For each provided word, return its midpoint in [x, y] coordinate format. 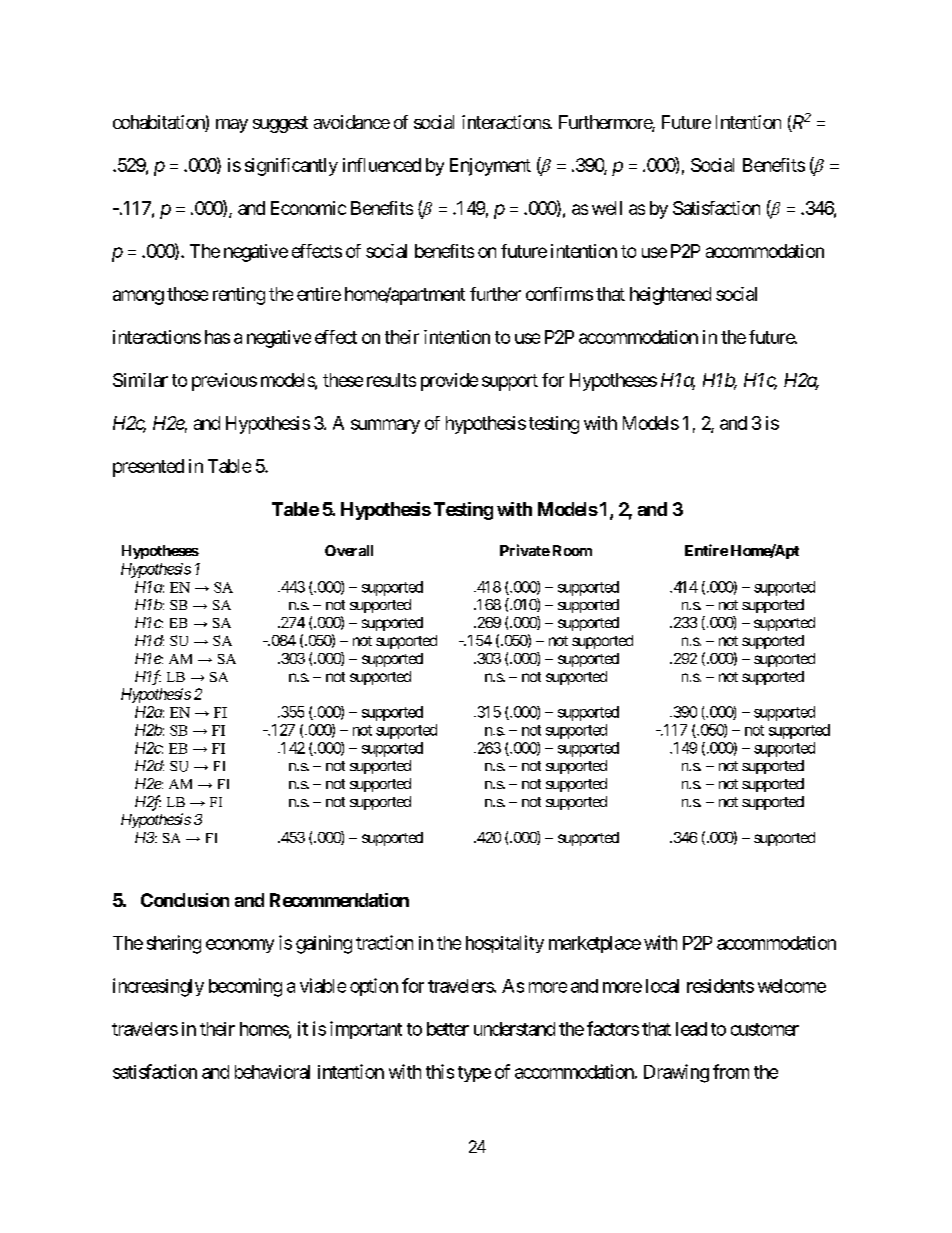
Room [572, 550]
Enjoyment [490, 167]
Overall [349, 550]
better [448, 1029]
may [232, 126]
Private [525, 550]
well [607, 208]
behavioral [272, 1072]
